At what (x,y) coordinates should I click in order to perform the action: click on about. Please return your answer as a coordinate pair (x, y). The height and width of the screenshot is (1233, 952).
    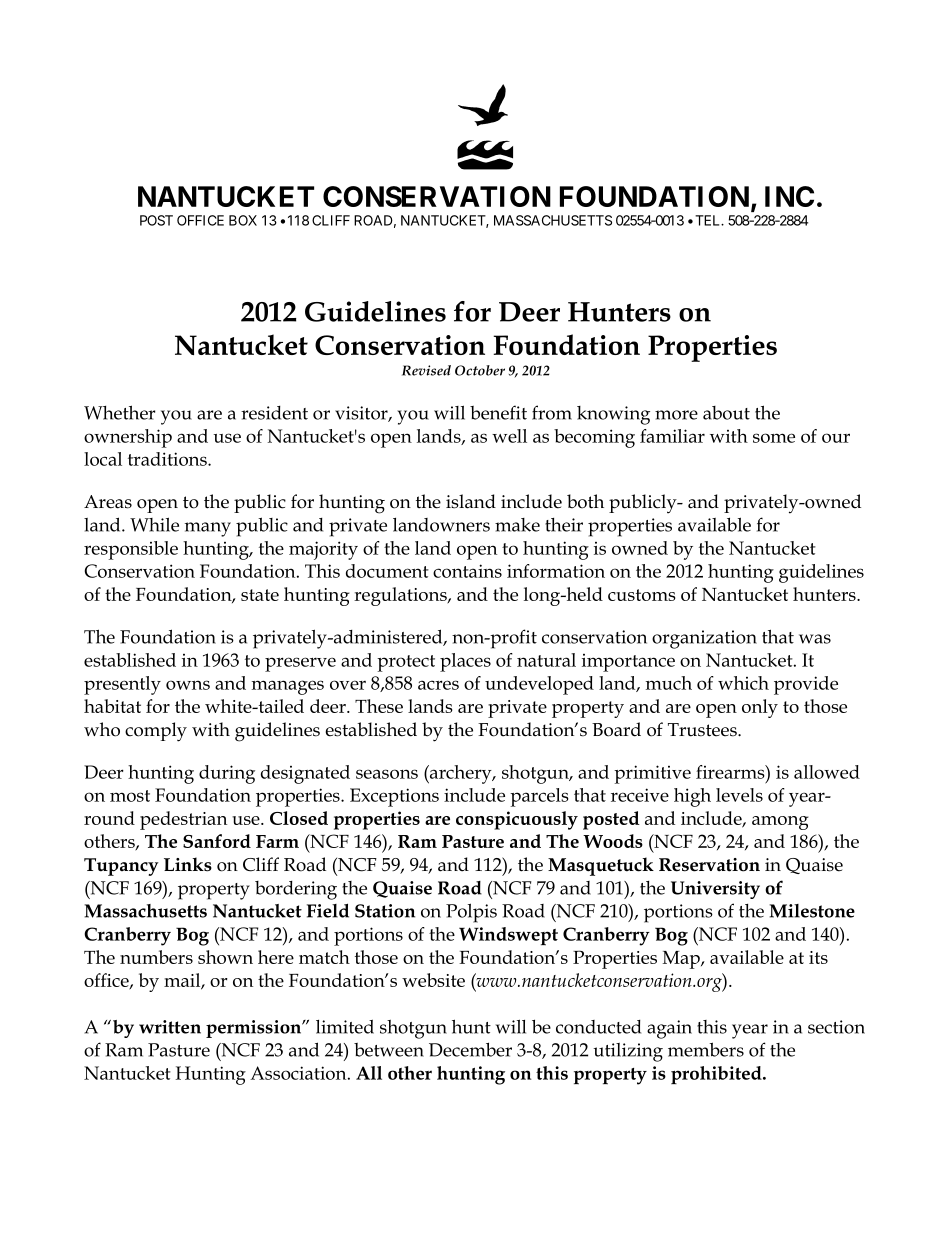
    Looking at the image, I should click on (726, 413).
